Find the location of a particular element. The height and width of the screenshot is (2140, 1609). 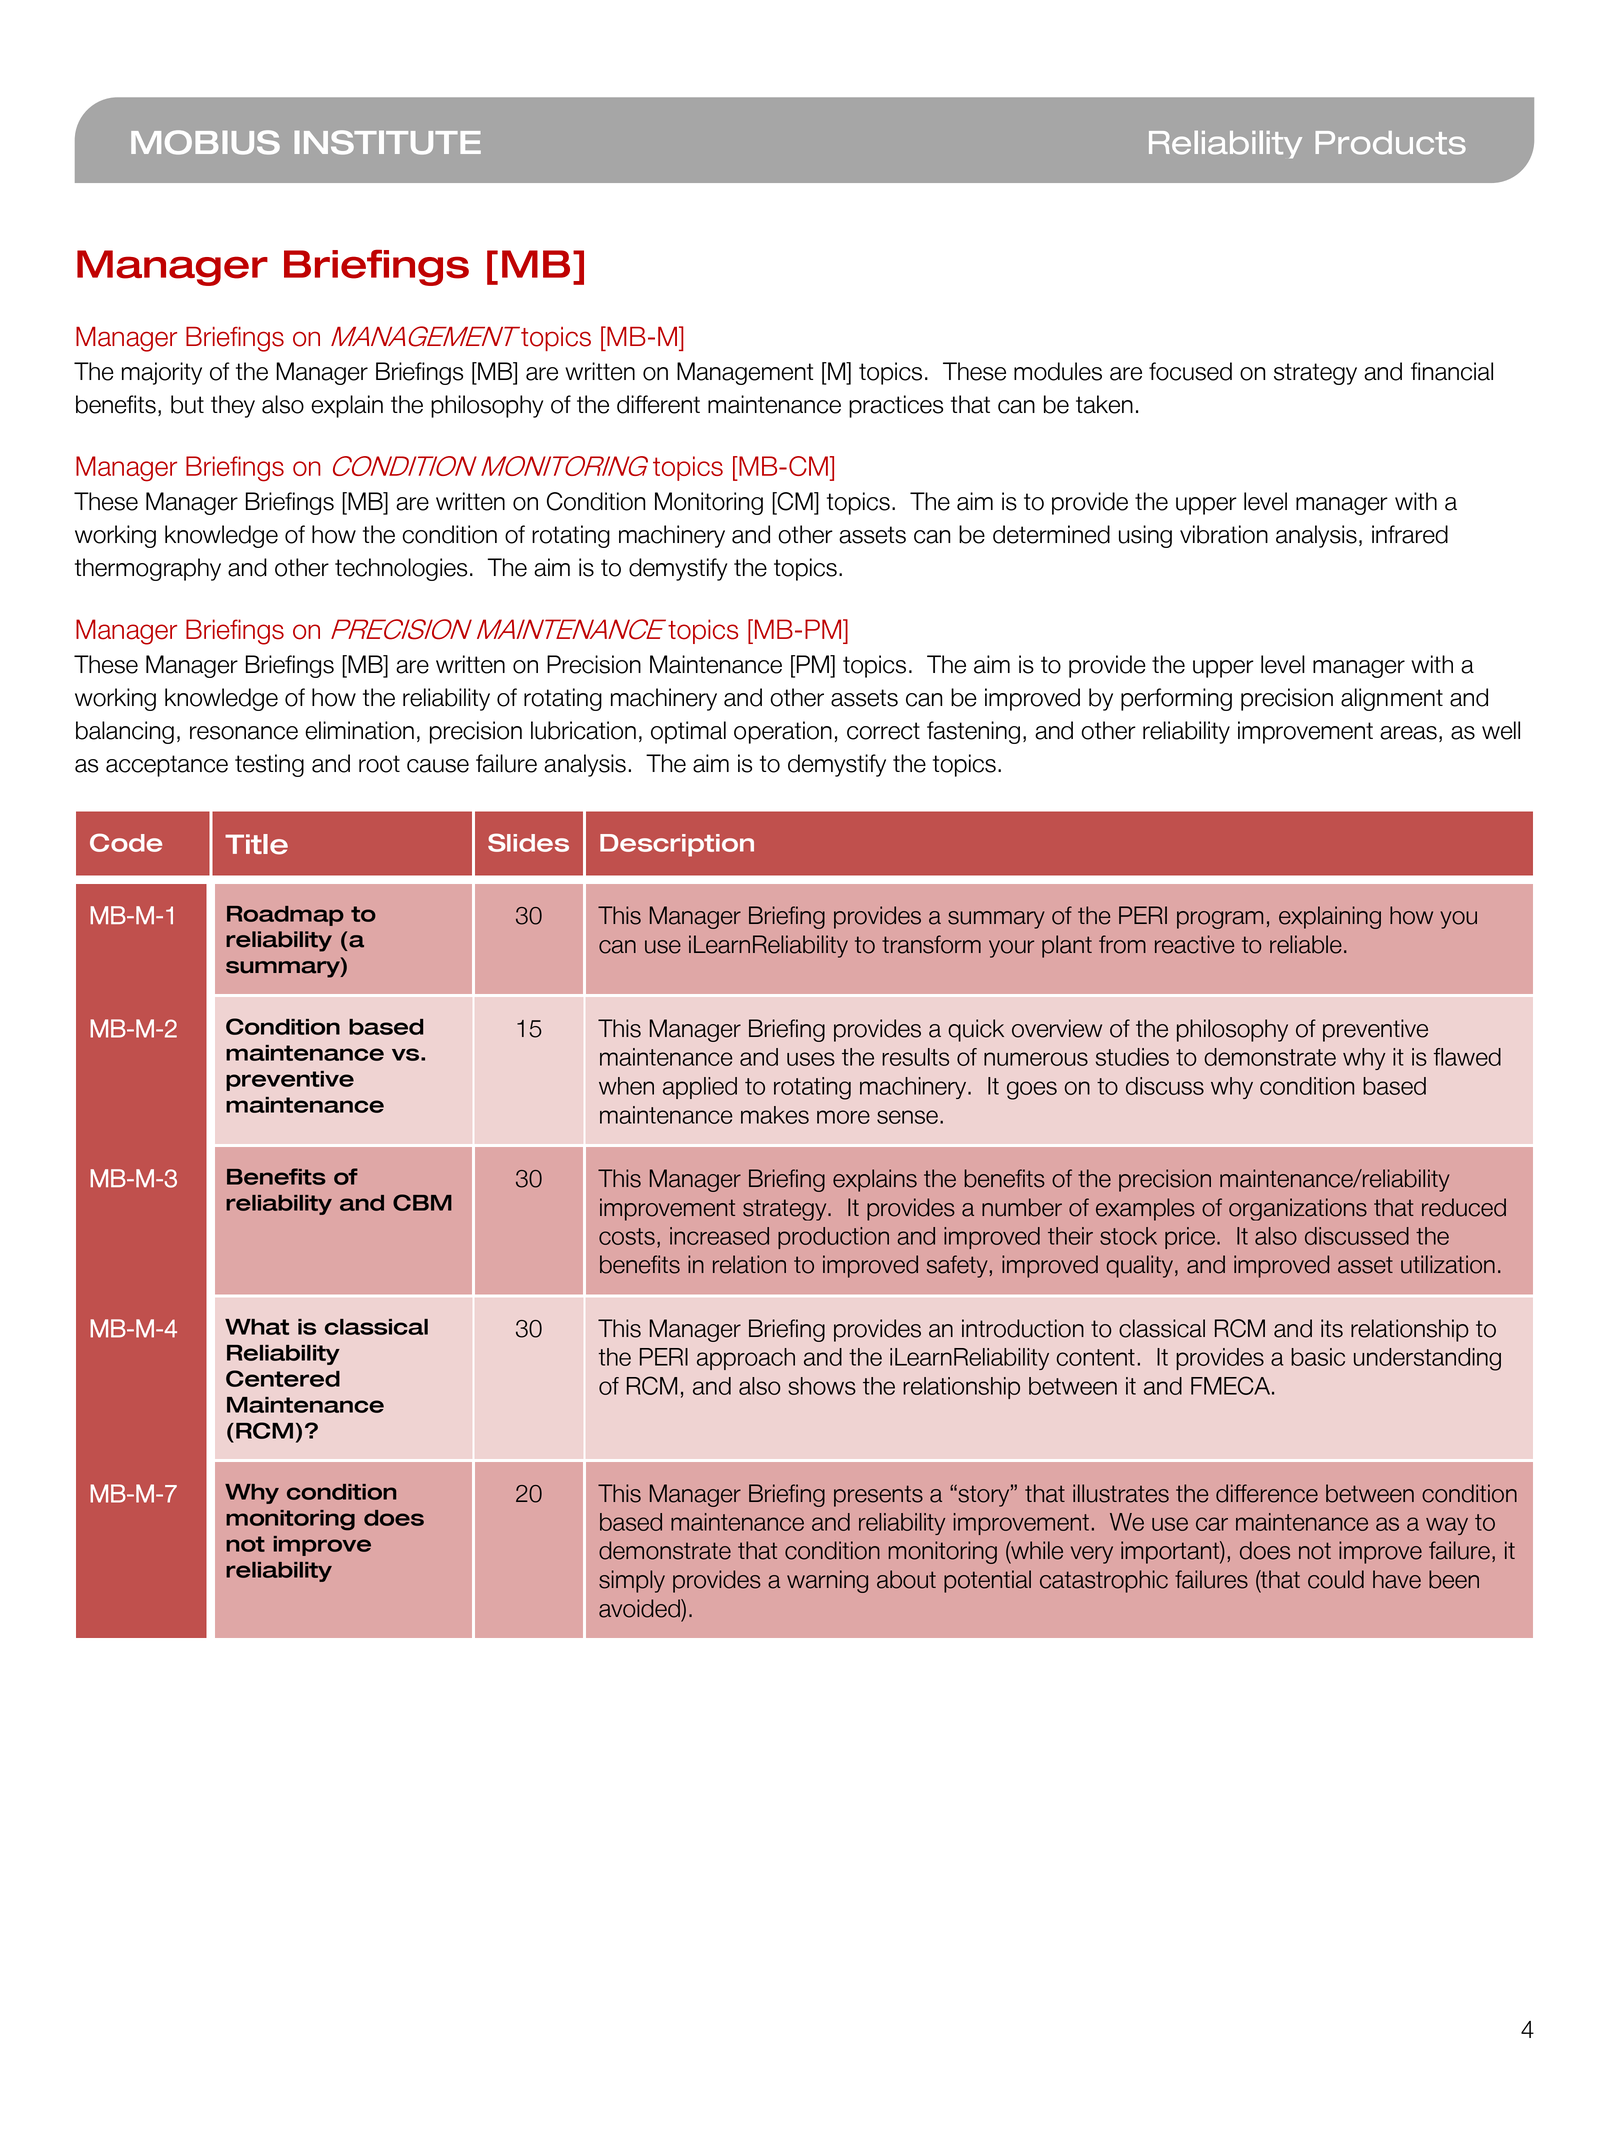

flawed is located at coordinates (1467, 1057).
